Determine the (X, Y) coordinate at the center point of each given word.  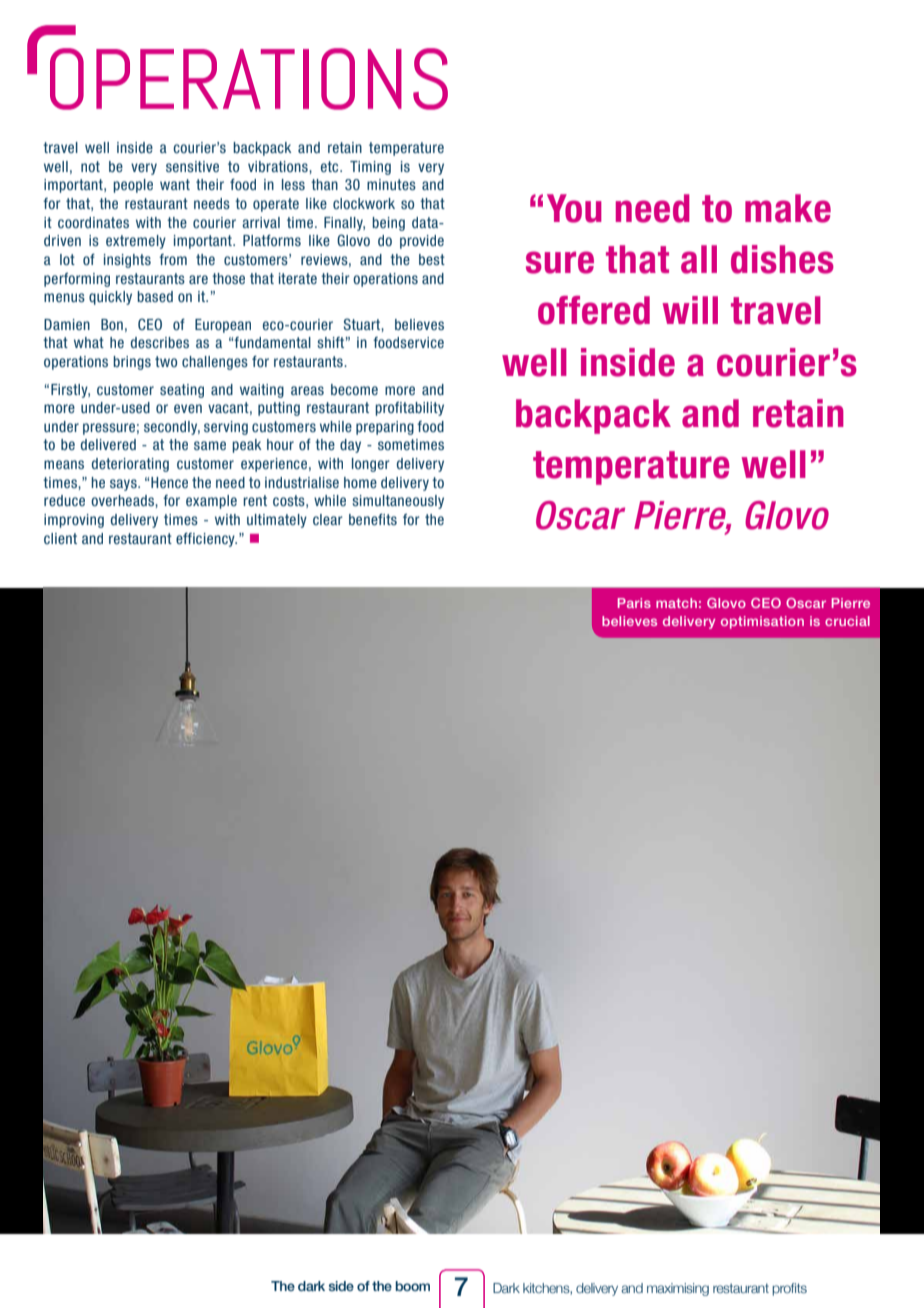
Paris (634, 603)
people (133, 186)
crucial (847, 621)
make (788, 208)
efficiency (206, 540)
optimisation (762, 622)
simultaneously (398, 502)
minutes (391, 184)
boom (413, 1286)
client (60, 538)
